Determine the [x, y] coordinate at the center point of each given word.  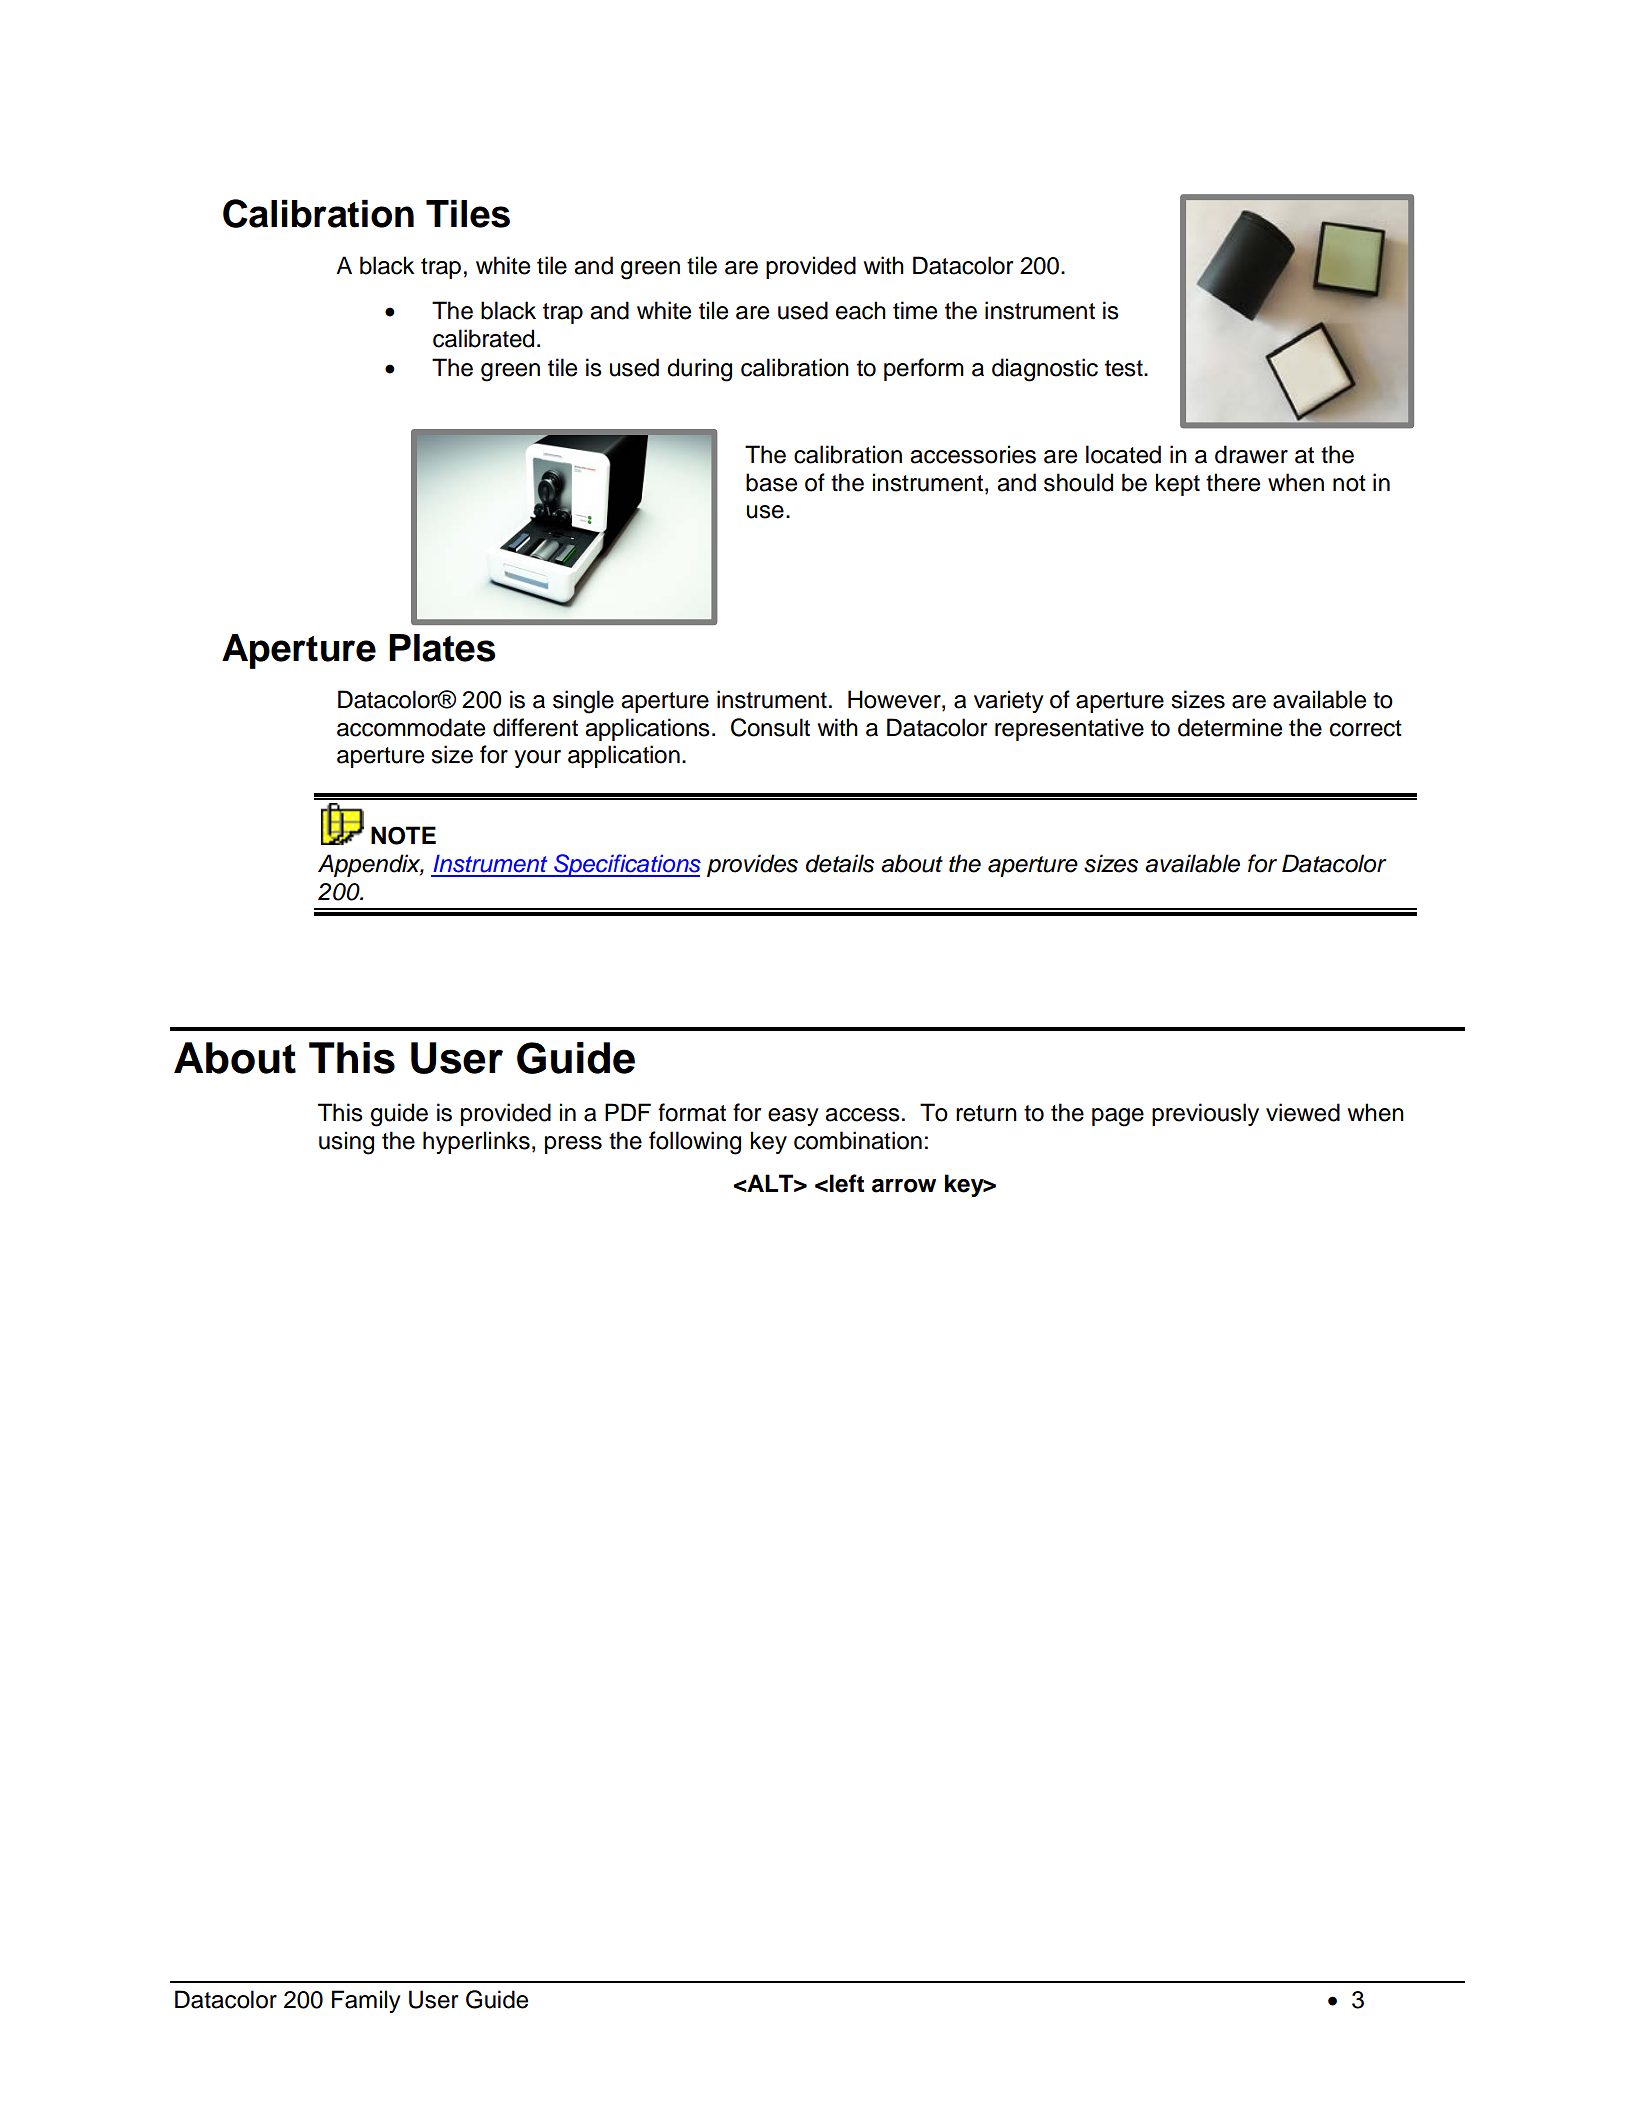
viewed [1303, 1112]
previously [1205, 1114]
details [840, 863]
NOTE [403, 835]
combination [858, 1140]
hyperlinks [476, 1142]
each [861, 310]
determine [1230, 727]
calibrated [483, 338]
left [847, 1183]
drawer [1251, 454]
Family [366, 2001]
